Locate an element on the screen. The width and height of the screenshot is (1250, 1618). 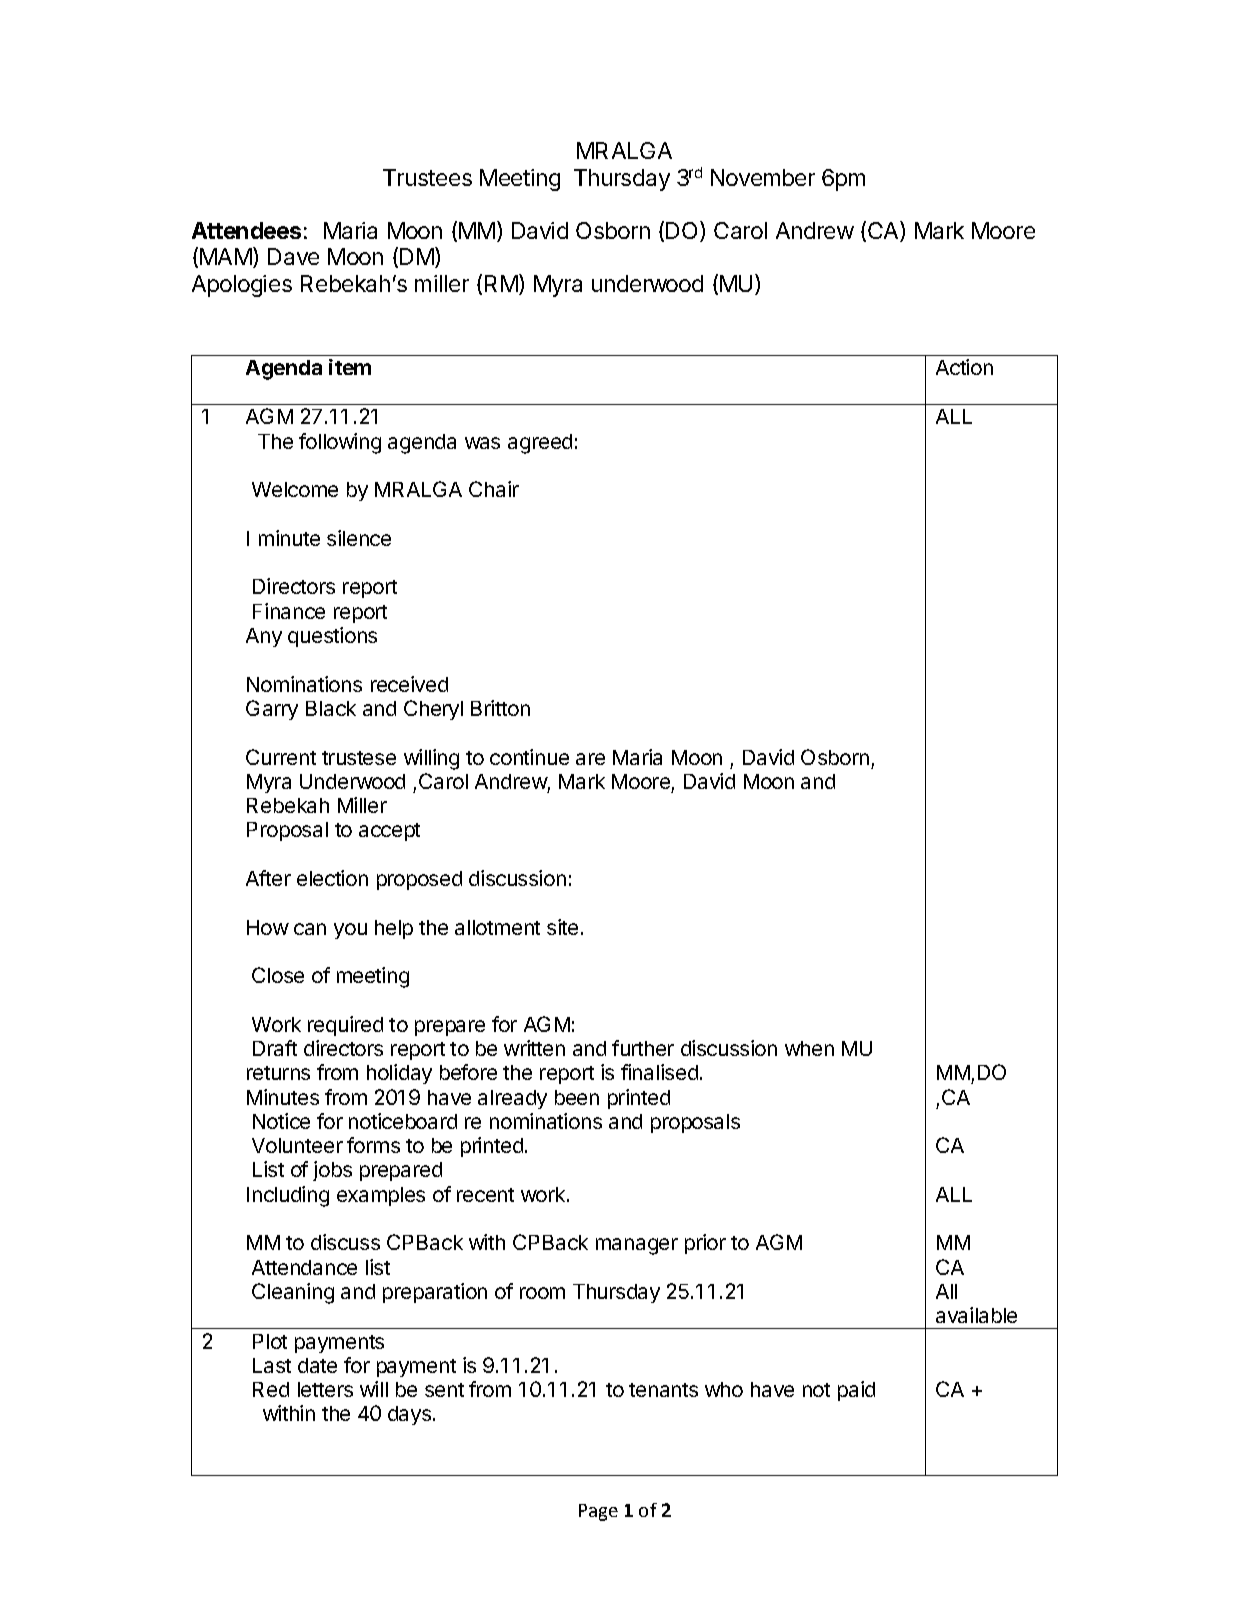
letters is located at coordinates (325, 1389).
